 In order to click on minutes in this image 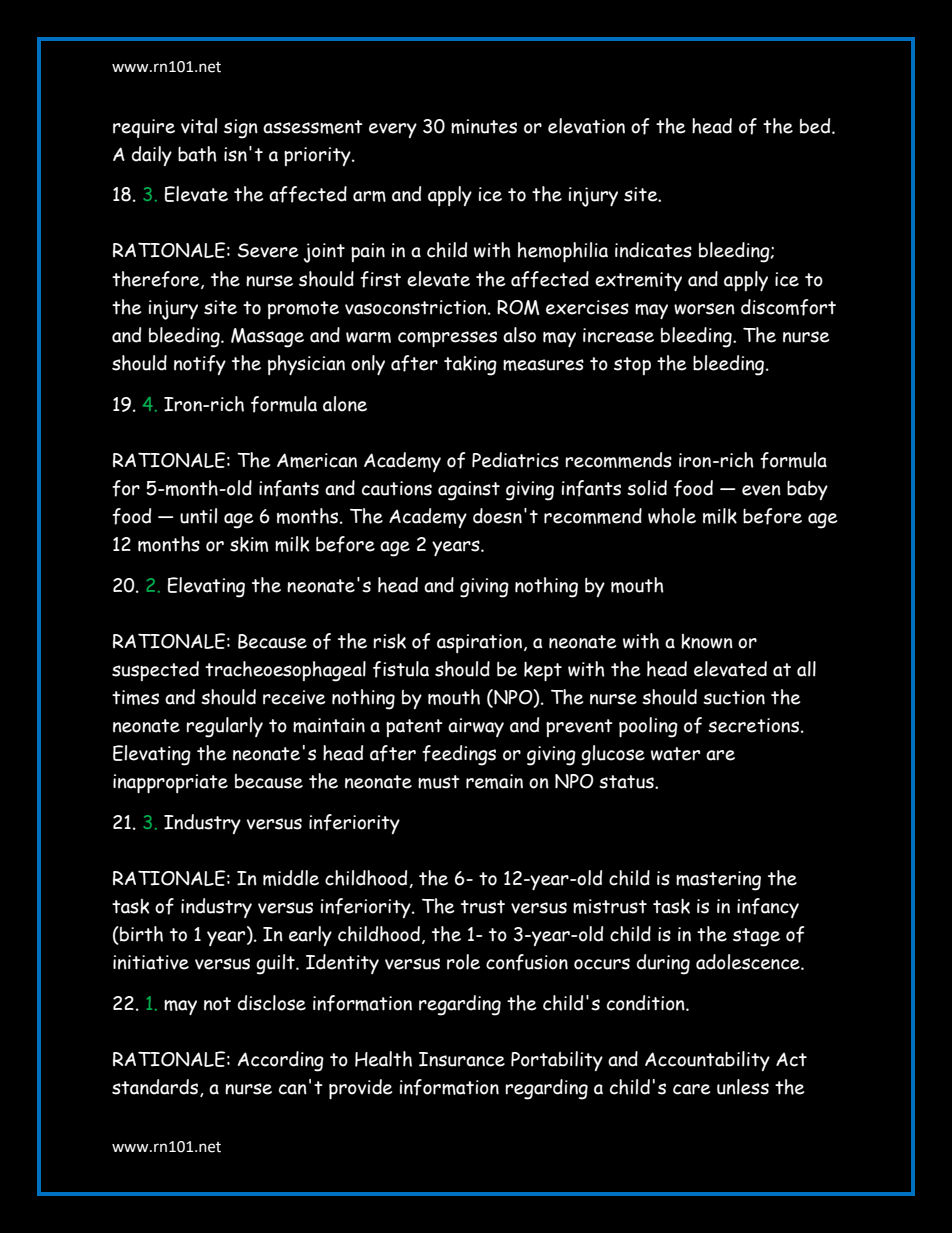, I will do `click(484, 126)`.
